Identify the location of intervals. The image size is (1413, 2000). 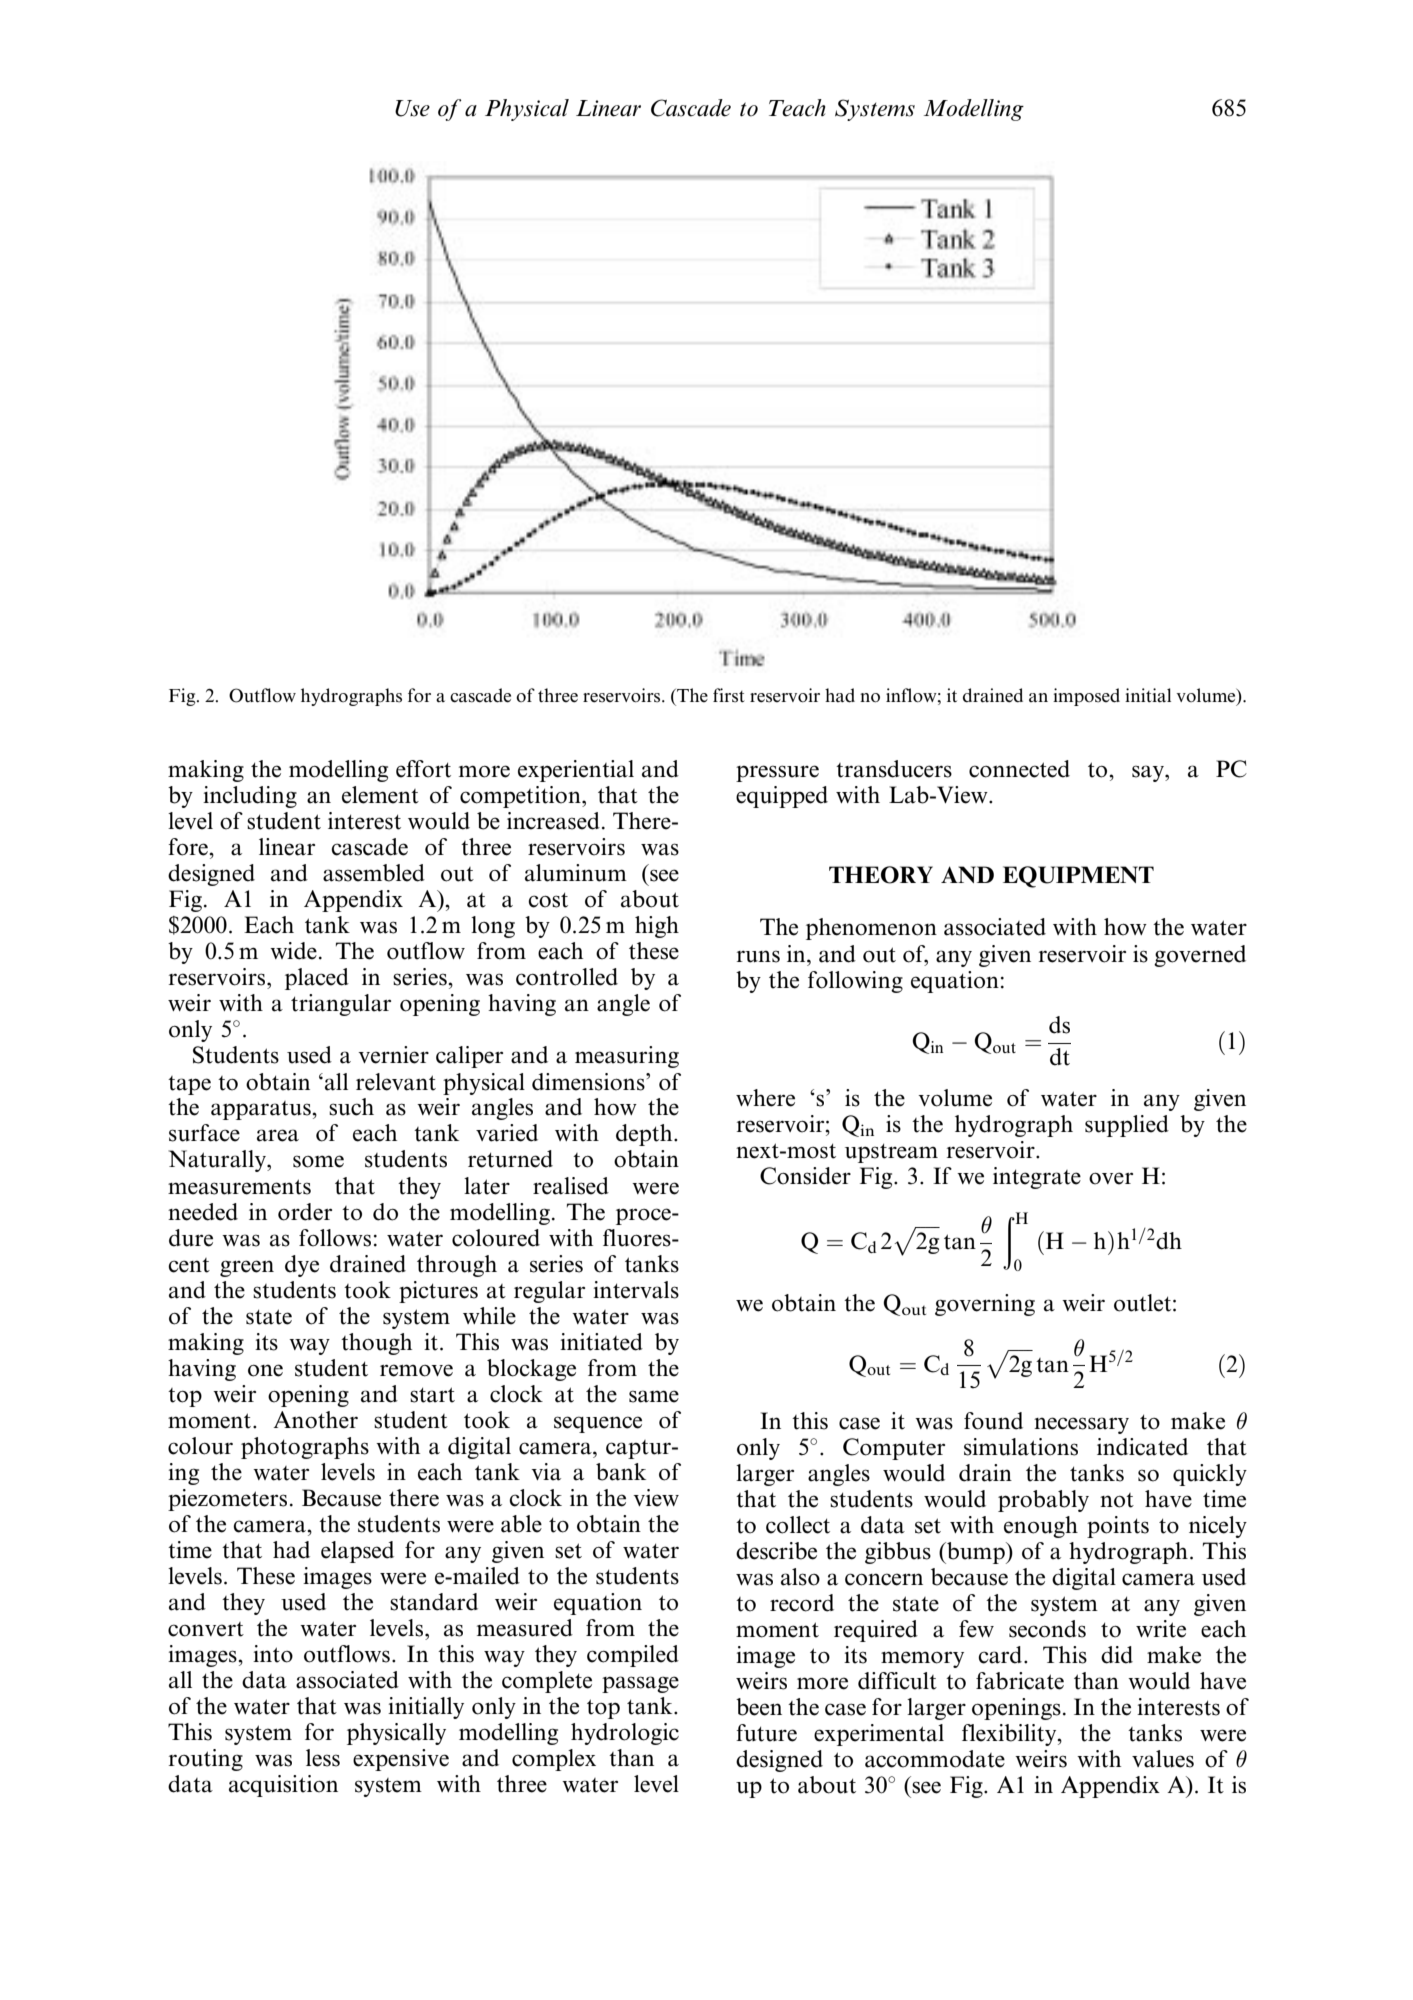
(636, 1290).
